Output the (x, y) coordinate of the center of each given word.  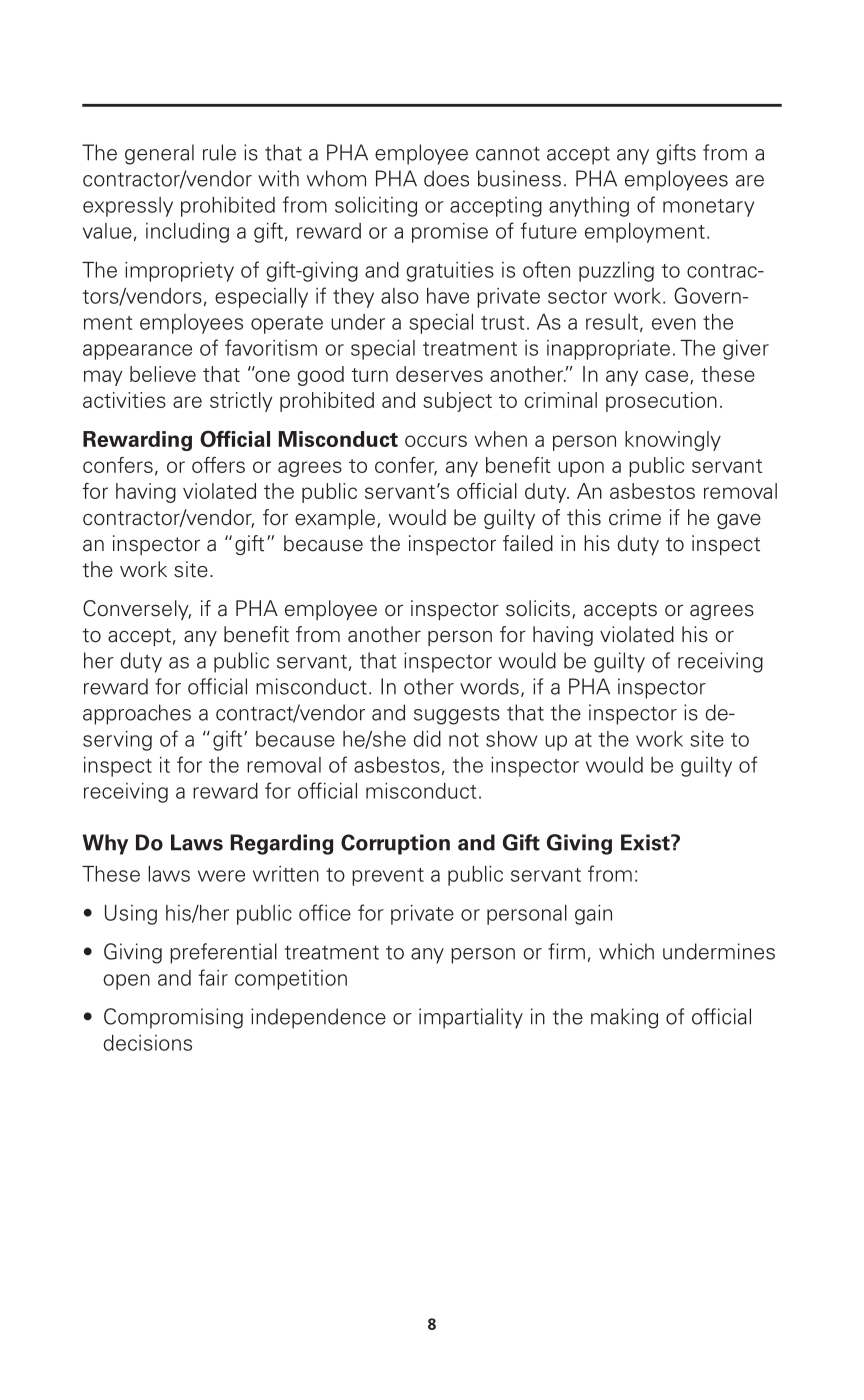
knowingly (673, 441)
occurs (436, 441)
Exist (646, 842)
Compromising (173, 1018)
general (159, 154)
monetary (708, 208)
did (427, 739)
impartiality (471, 1018)
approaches (137, 714)
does (446, 178)
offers (218, 465)
